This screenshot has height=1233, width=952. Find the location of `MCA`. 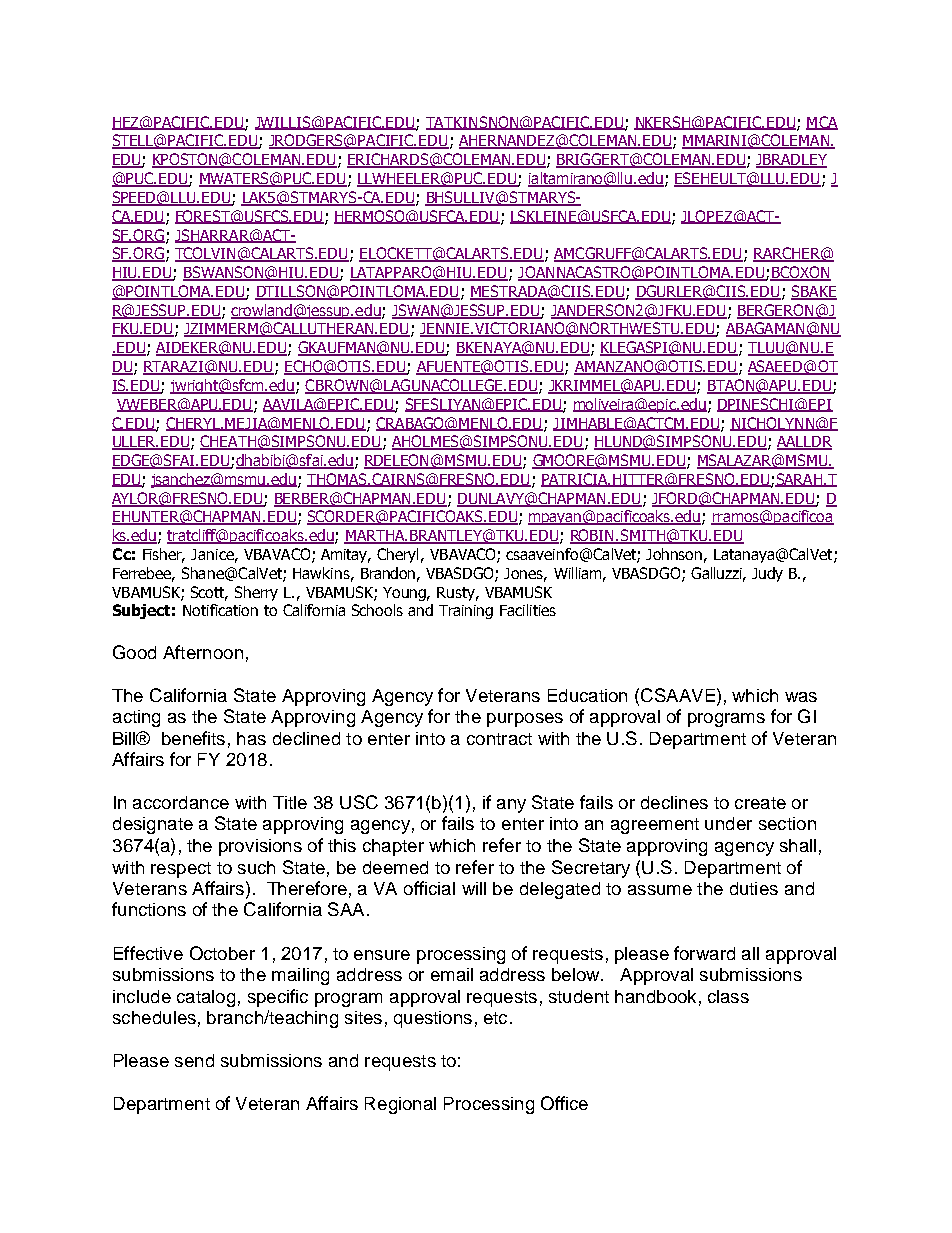

MCA is located at coordinates (822, 123).
